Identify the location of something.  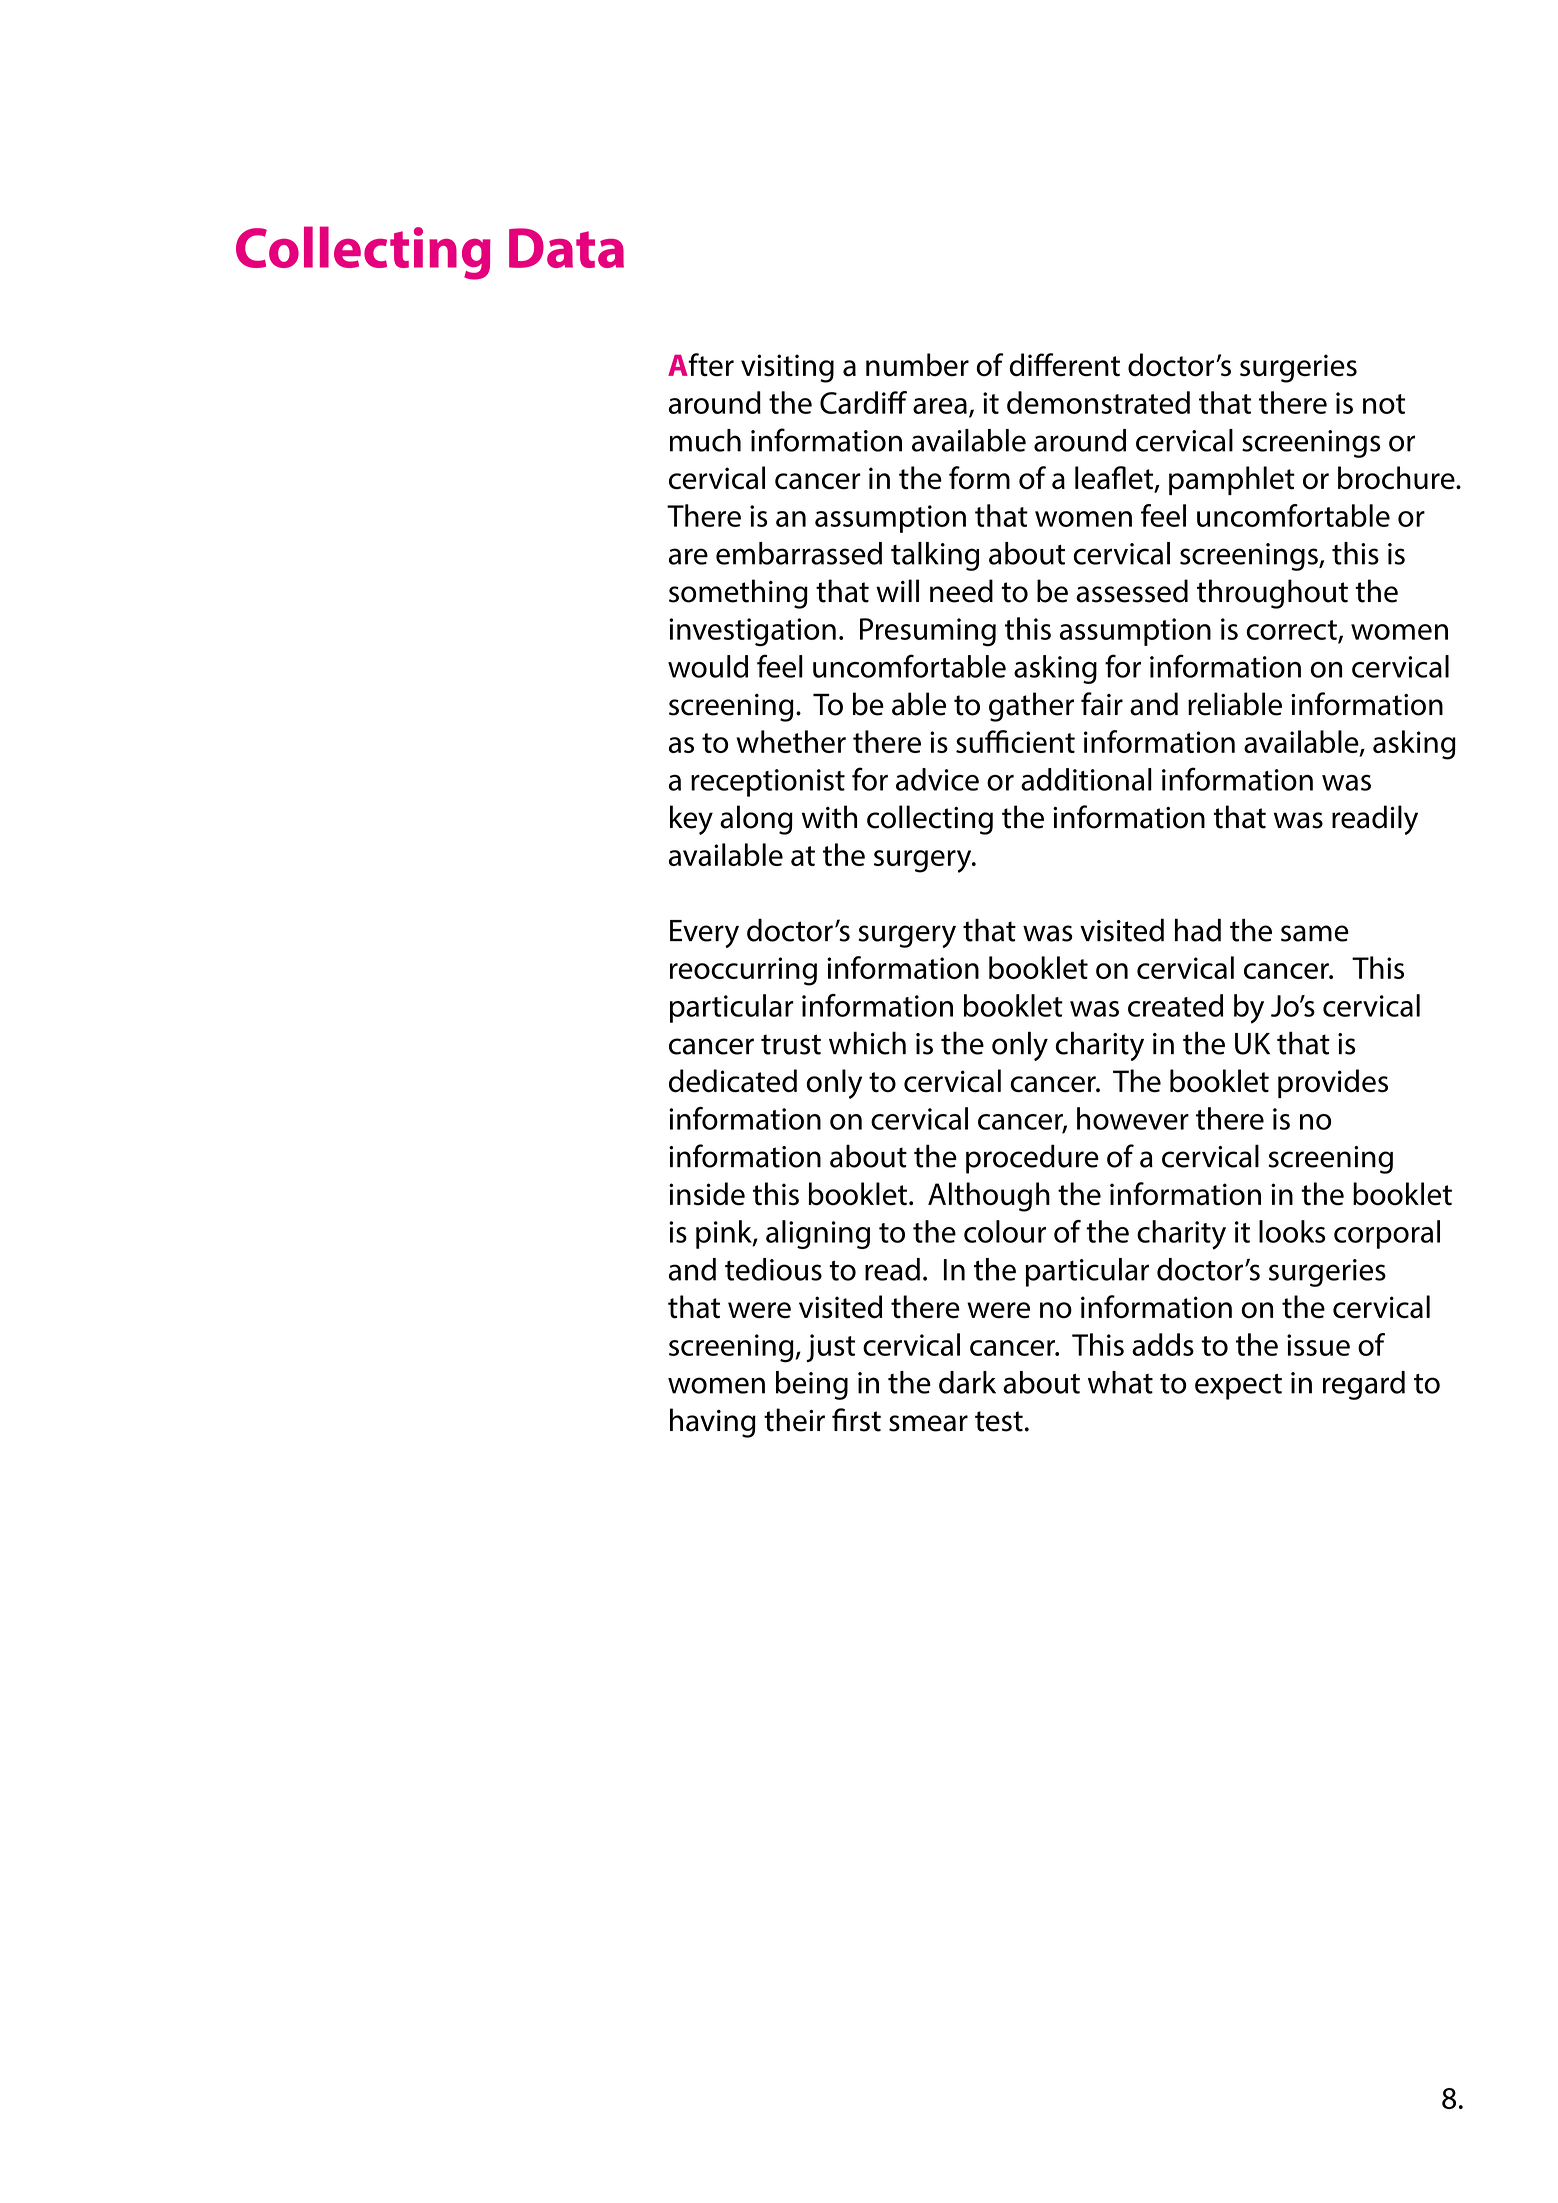
(738, 594).
